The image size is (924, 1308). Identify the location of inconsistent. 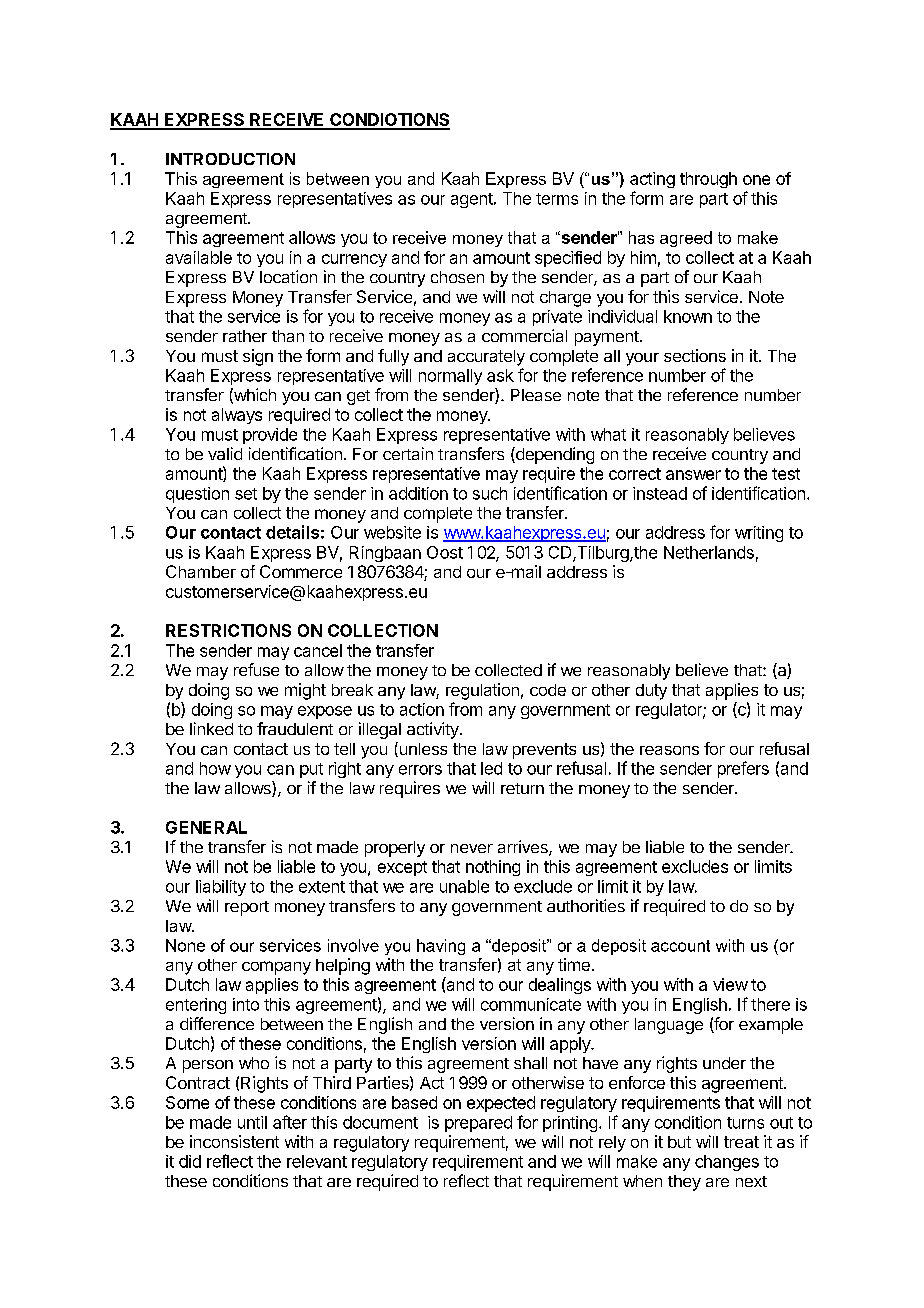
(234, 1141).
